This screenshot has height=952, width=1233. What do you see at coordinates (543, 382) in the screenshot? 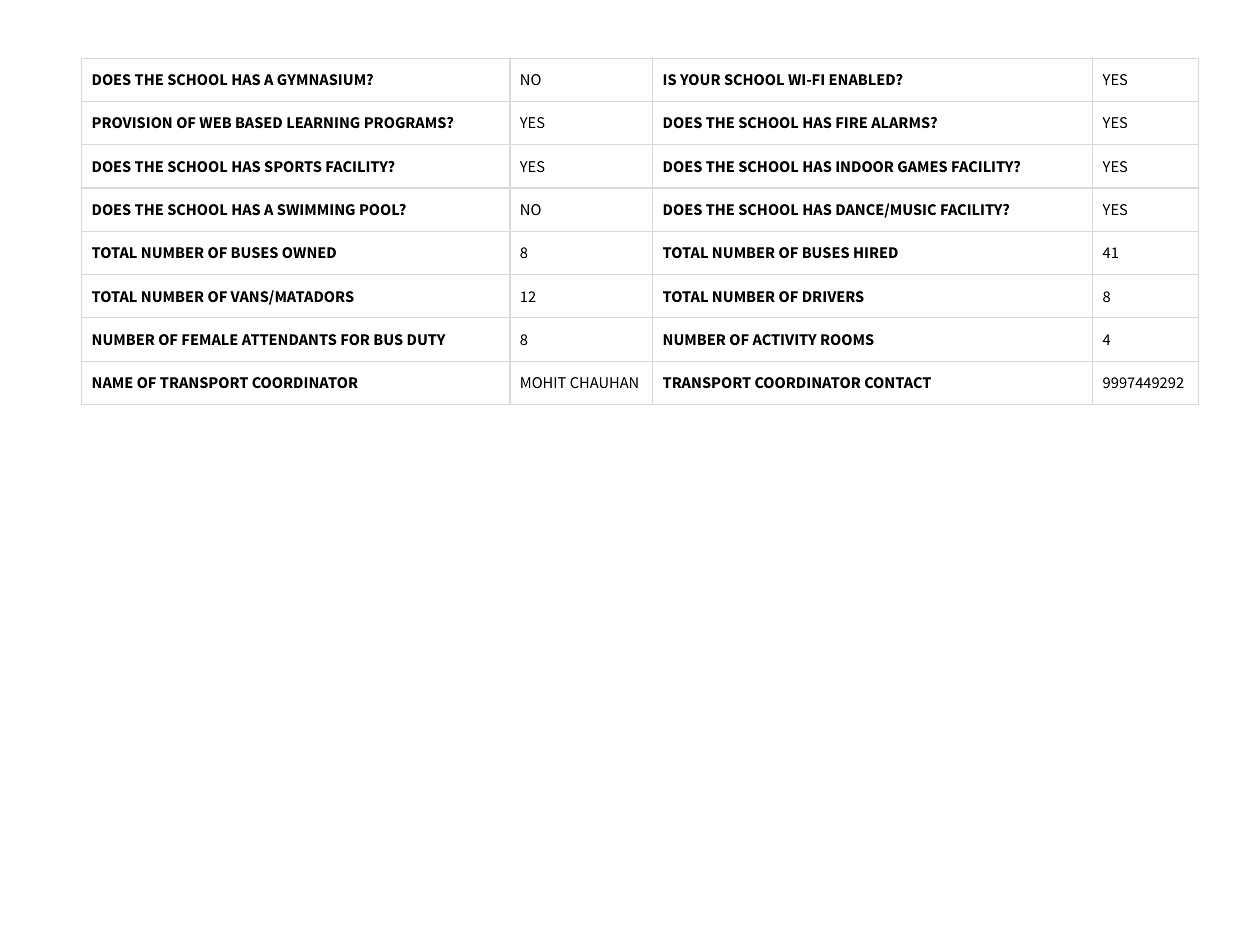
I see `MOHIT` at bounding box center [543, 382].
